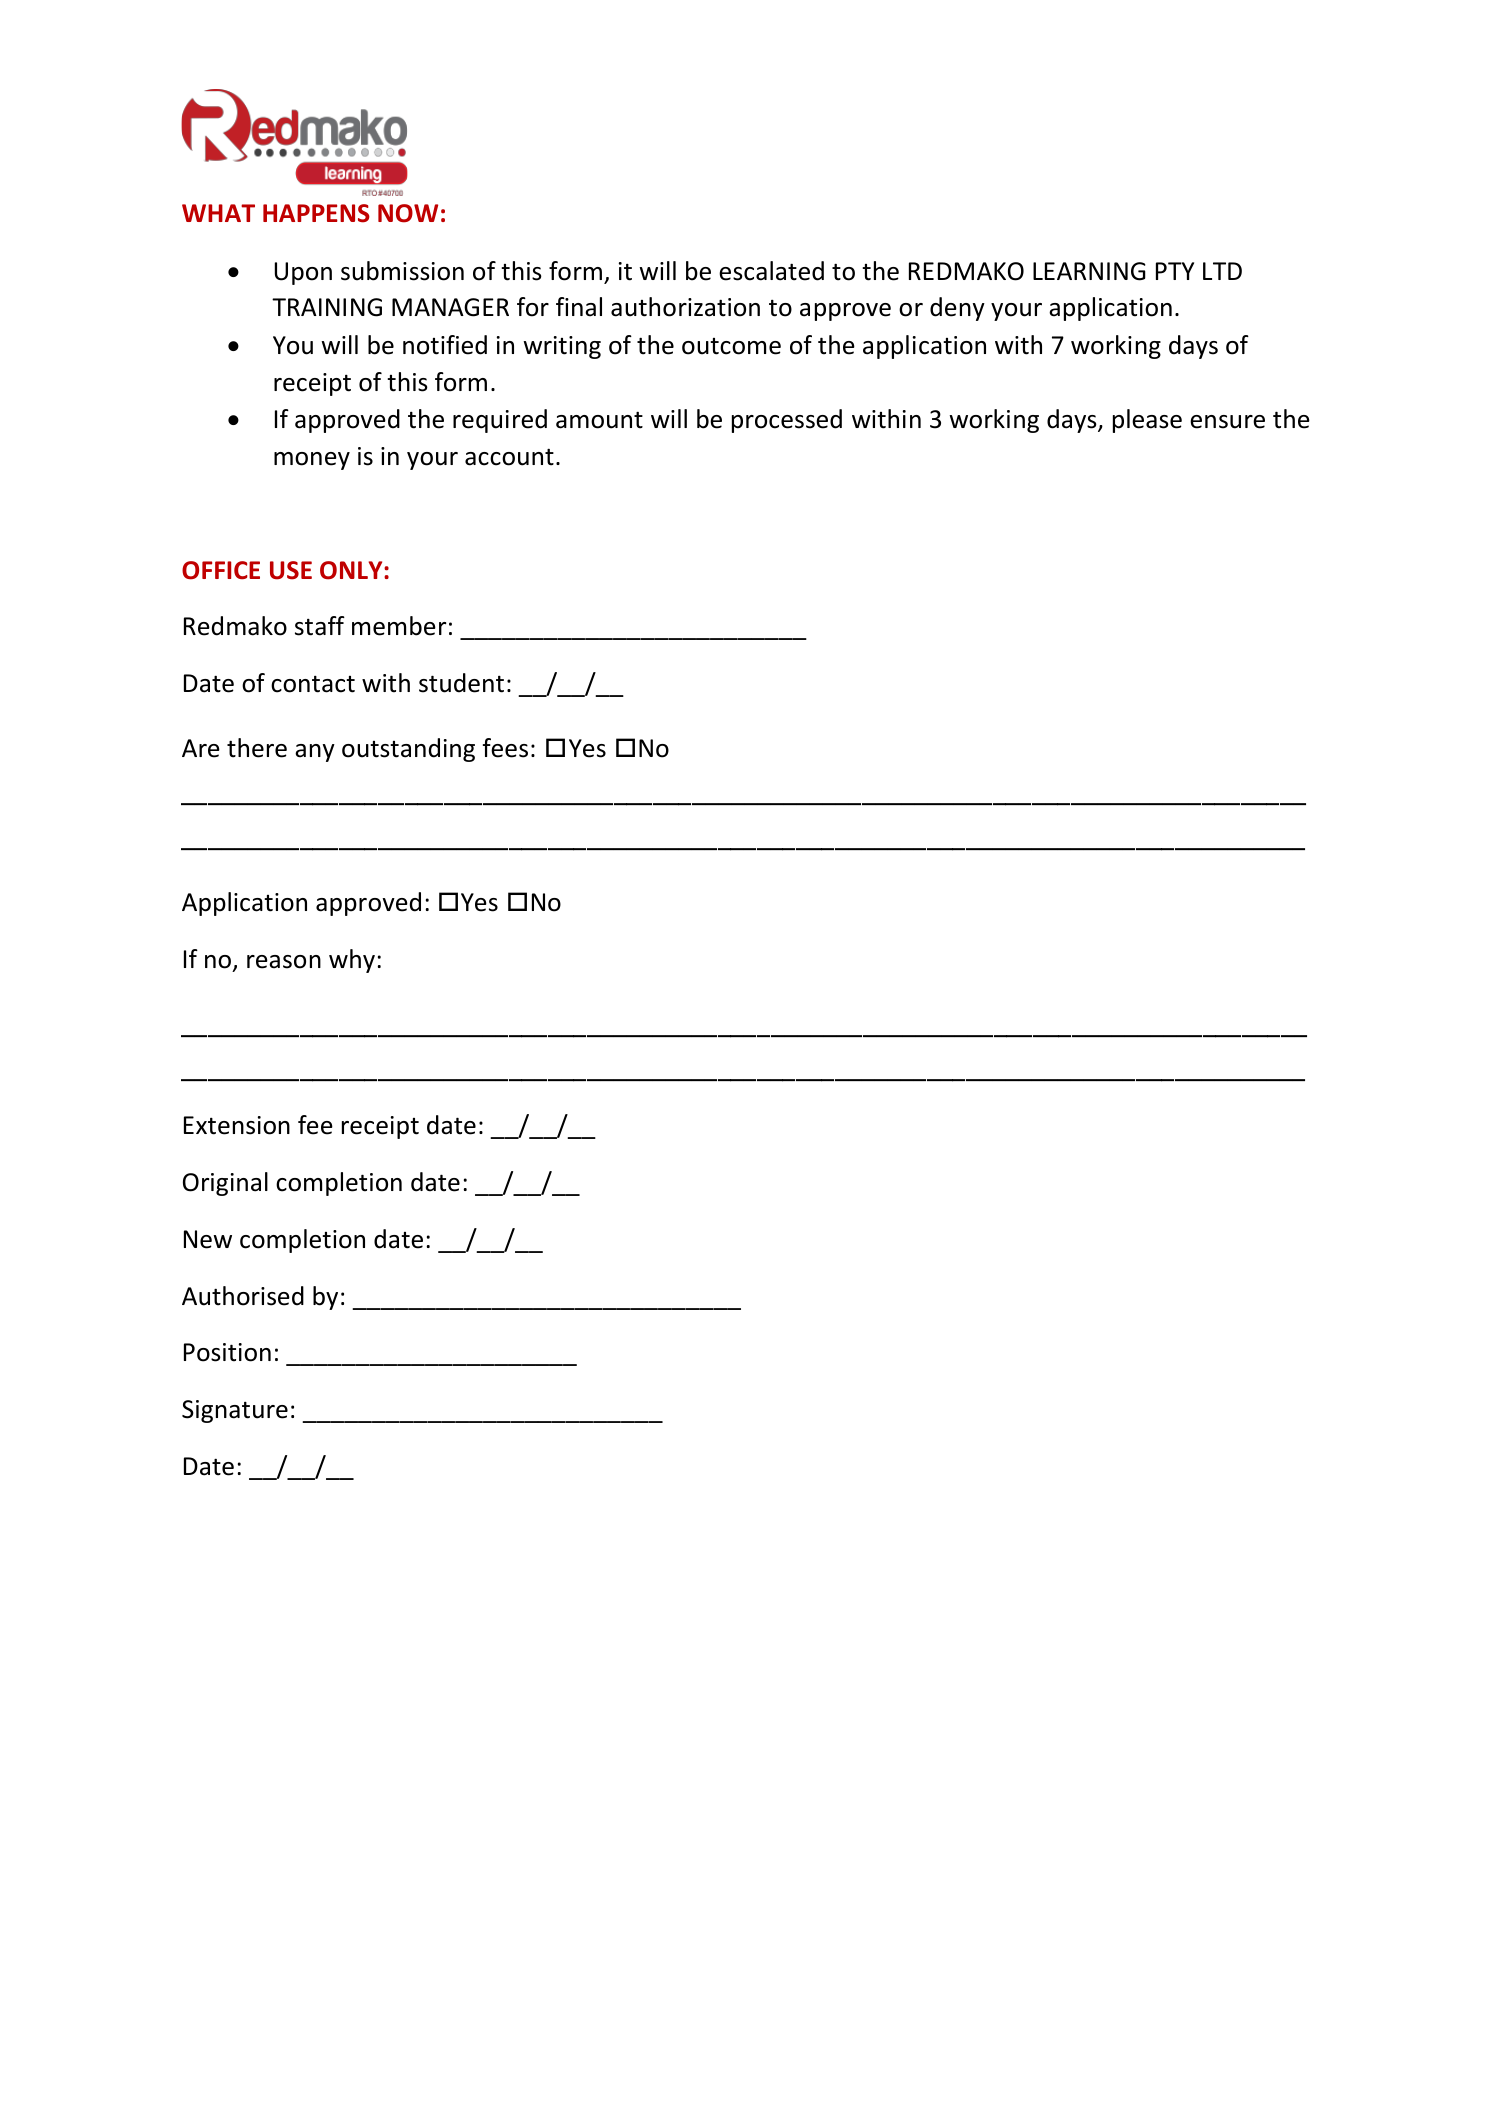 The image size is (1502, 2124). I want to click on why, so click(352, 961).
